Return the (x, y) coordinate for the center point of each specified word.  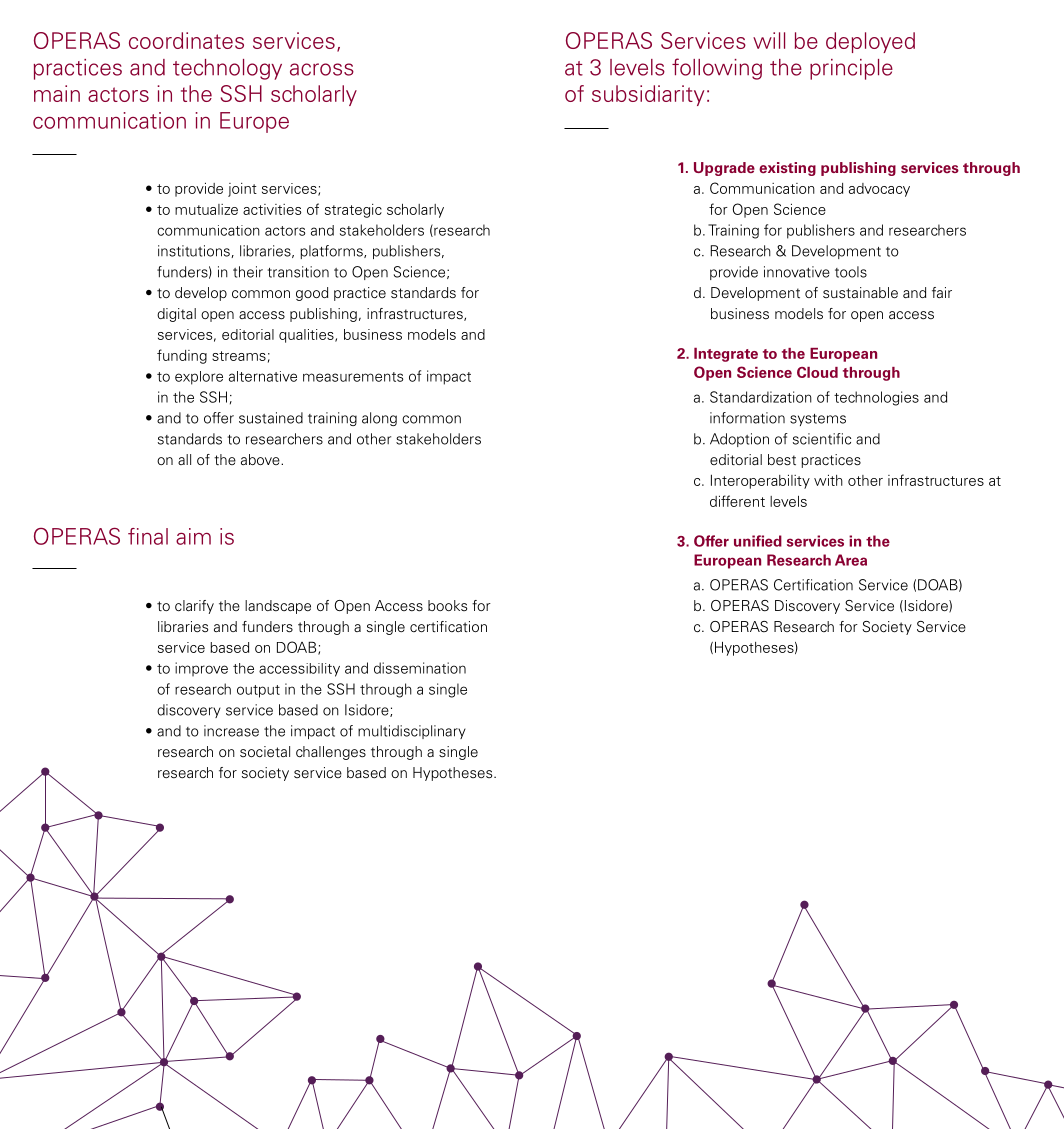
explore (199, 378)
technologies (876, 398)
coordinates (186, 40)
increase (231, 731)
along (379, 419)
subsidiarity (648, 95)
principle (851, 69)
